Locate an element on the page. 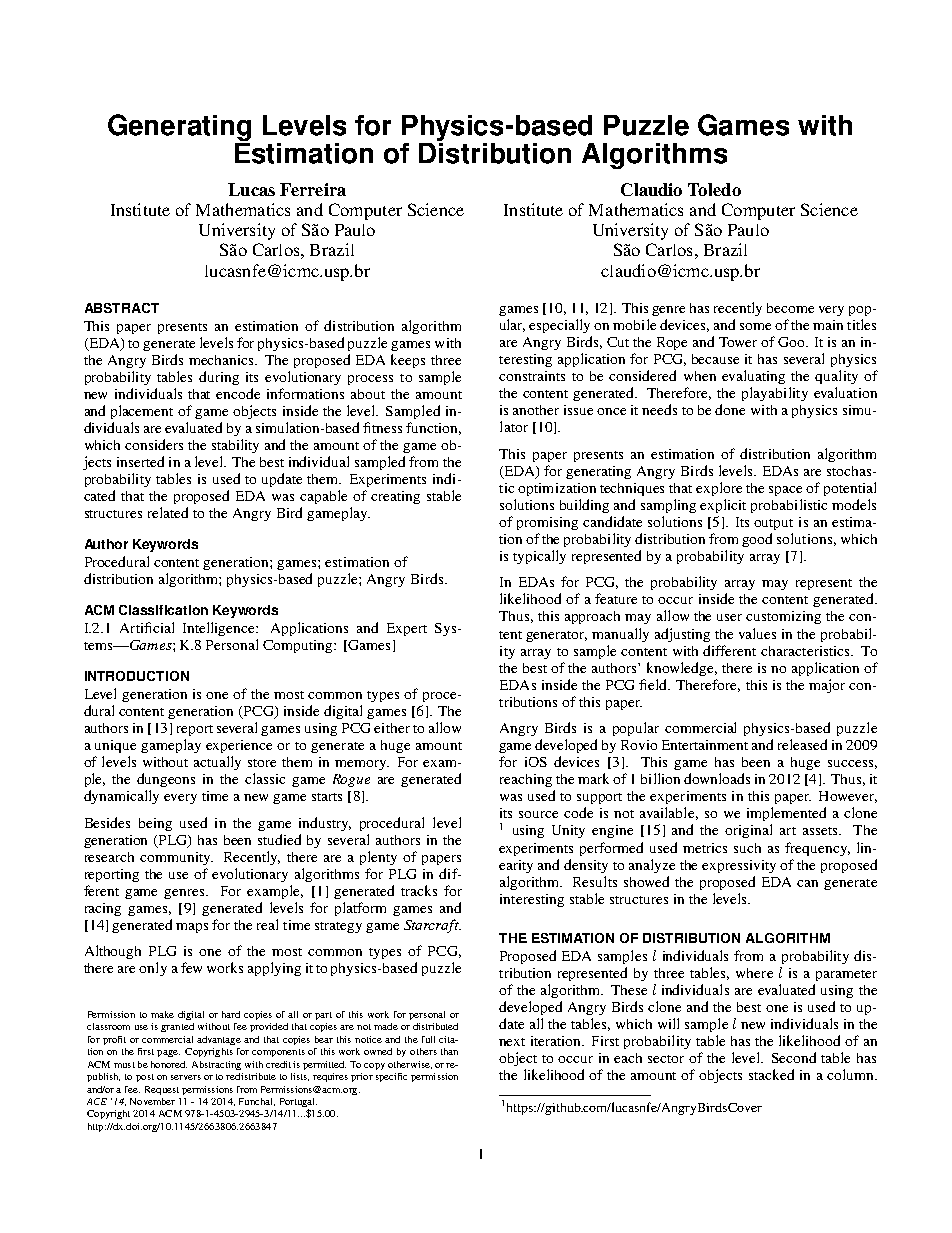 This document has width=952, height=1233. stacked is located at coordinates (771, 1074).
